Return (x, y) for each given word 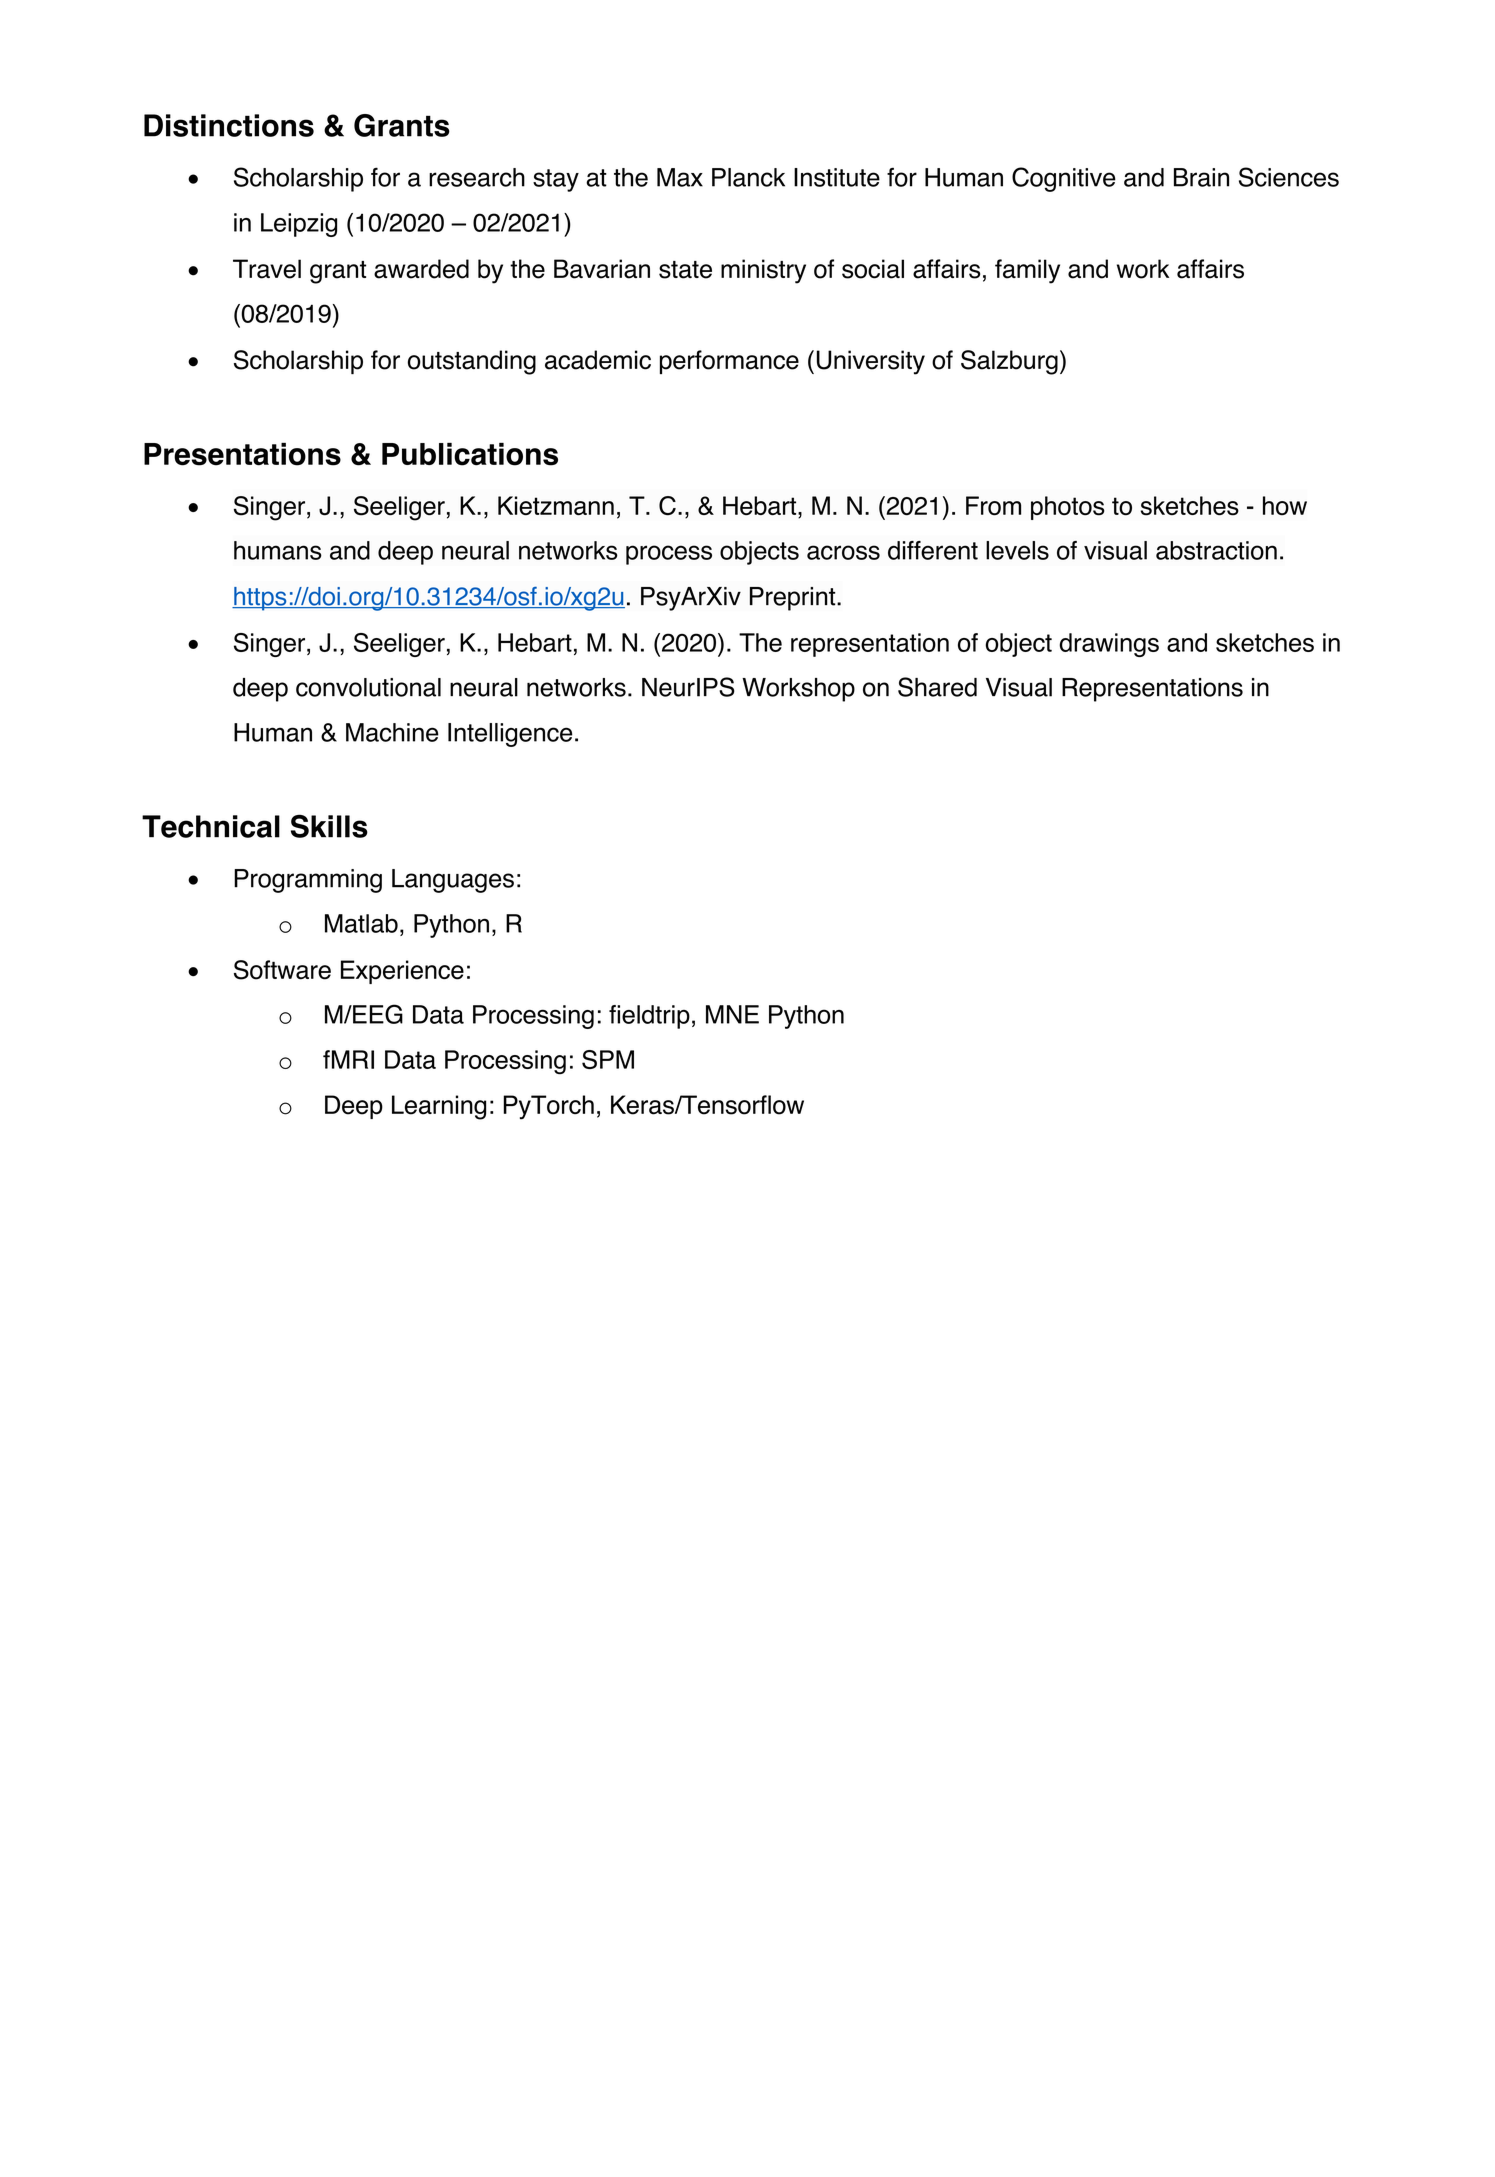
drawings (1109, 645)
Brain (1201, 177)
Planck (748, 177)
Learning (439, 1107)
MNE (732, 1014)
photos (1068, 508)
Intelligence (510, 735)
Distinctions (229, 125)
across (843, 552)
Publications (470, 454)
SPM (608, 1059)
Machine (392, 732)
